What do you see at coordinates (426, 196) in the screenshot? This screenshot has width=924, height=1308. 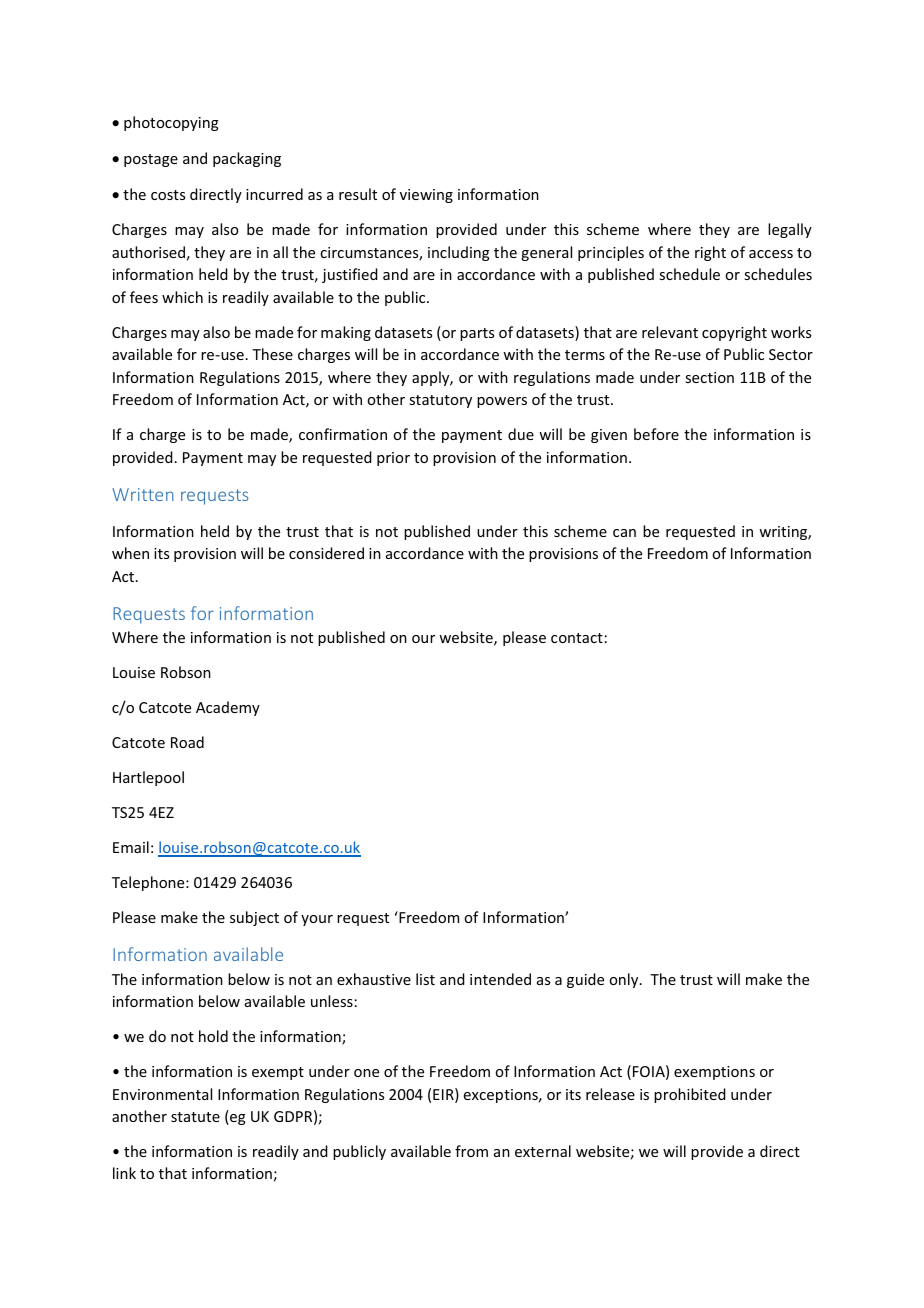 I see `viewing` at bounding box center [426, 196].
